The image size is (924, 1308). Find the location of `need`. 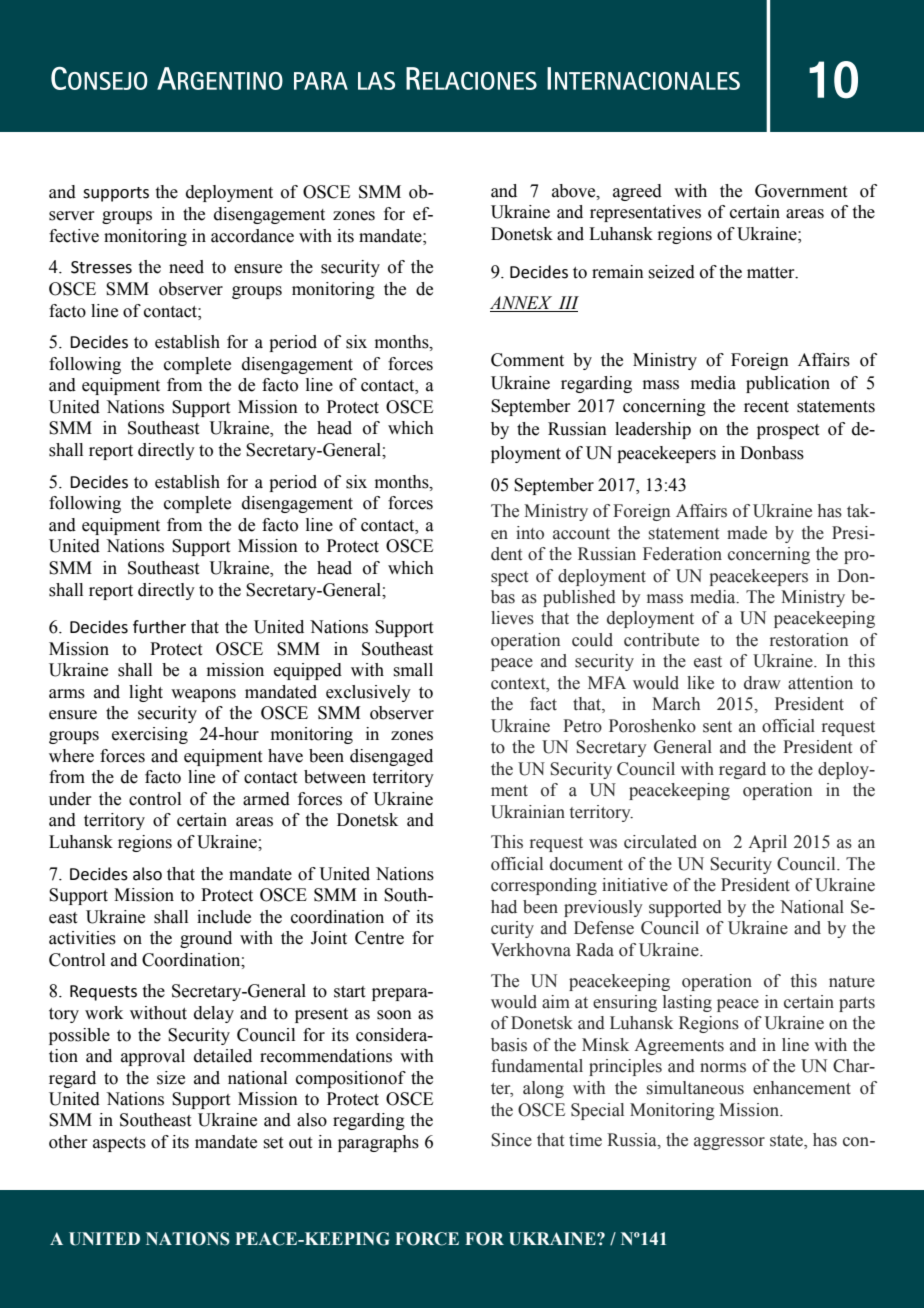

need is located at coordinates (186, 267).
